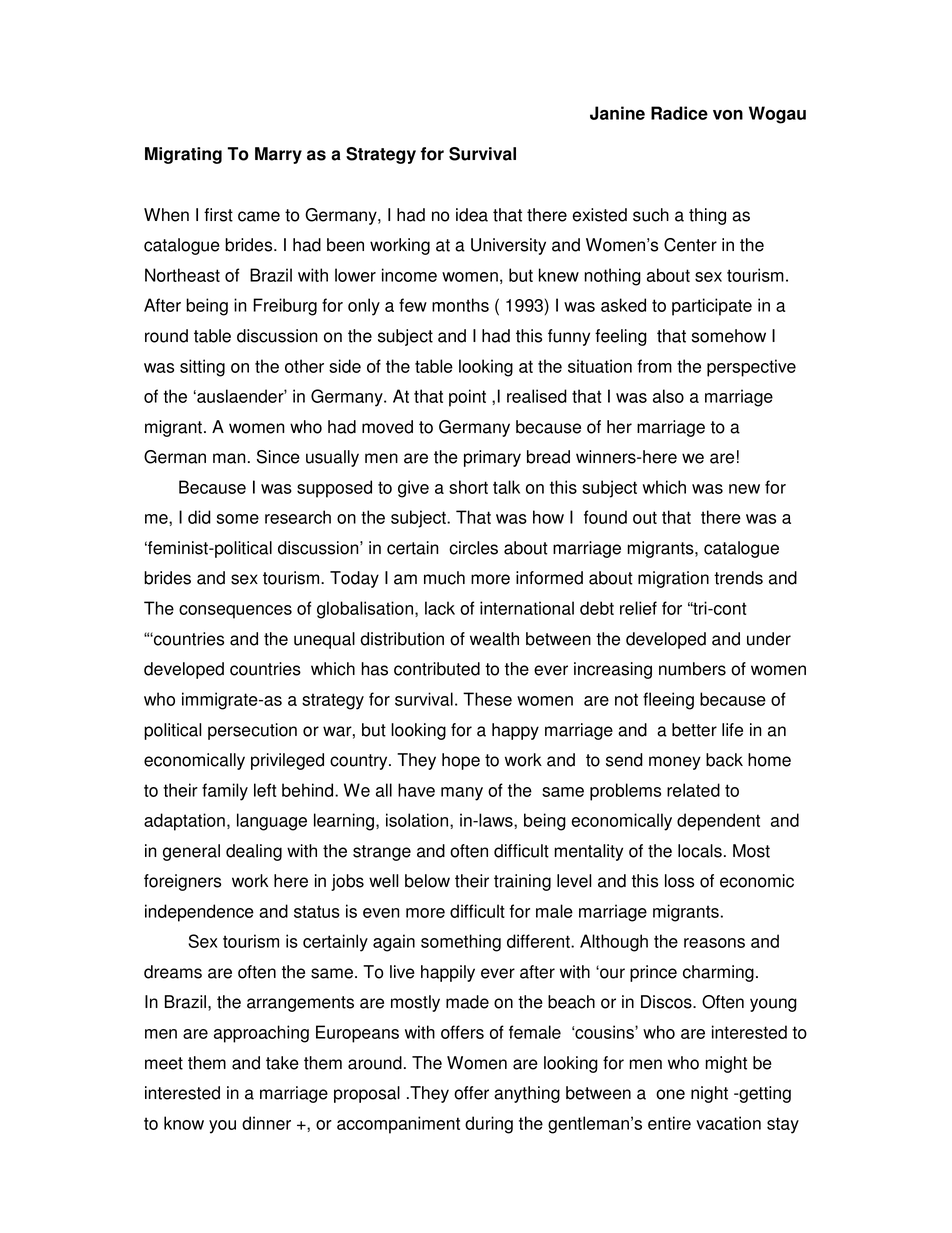 Image resolution: width=952 pixels, height=1233 pixels. What do you see at coordinates (467, 398) in the page?
I see `point` at bounding box center [467, 398].
